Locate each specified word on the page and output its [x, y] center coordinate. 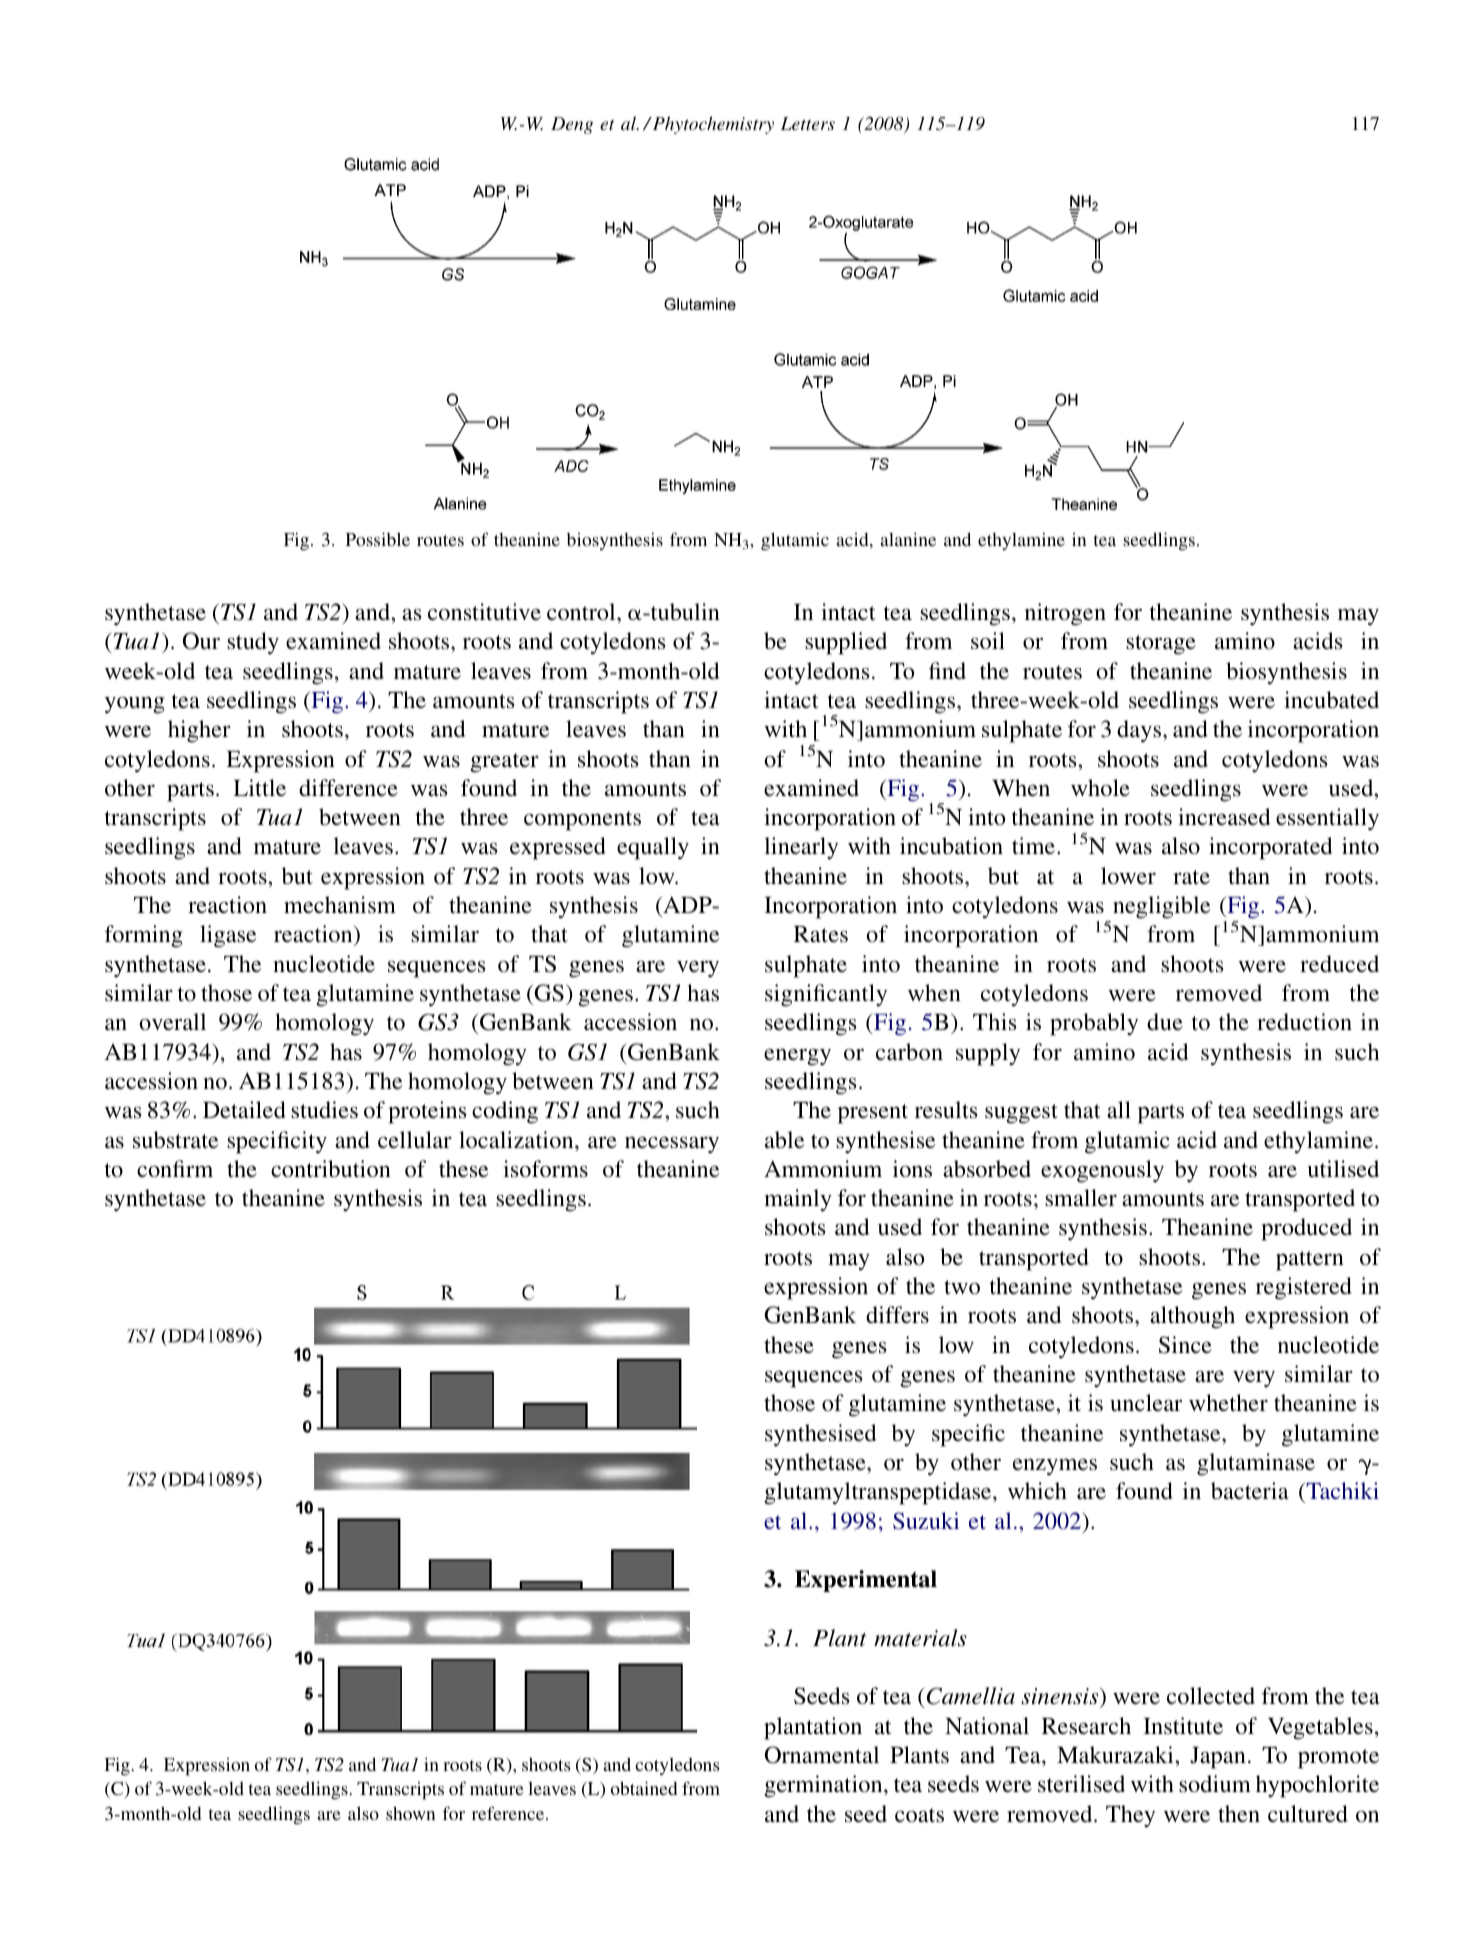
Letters [808, 123]
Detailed [244, 1109]
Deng [572, 125]
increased [1224, 816]
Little [259, 787]
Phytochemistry [712, 125]
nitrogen [1065, 614]
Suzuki [926, 1521]
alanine [908, 539]
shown [410, 1813]
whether [1228, 1402]
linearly [801, 848]
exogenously [1102, 1171]
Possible [378, 539]
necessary [672, 1144]
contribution [331, 1168]
